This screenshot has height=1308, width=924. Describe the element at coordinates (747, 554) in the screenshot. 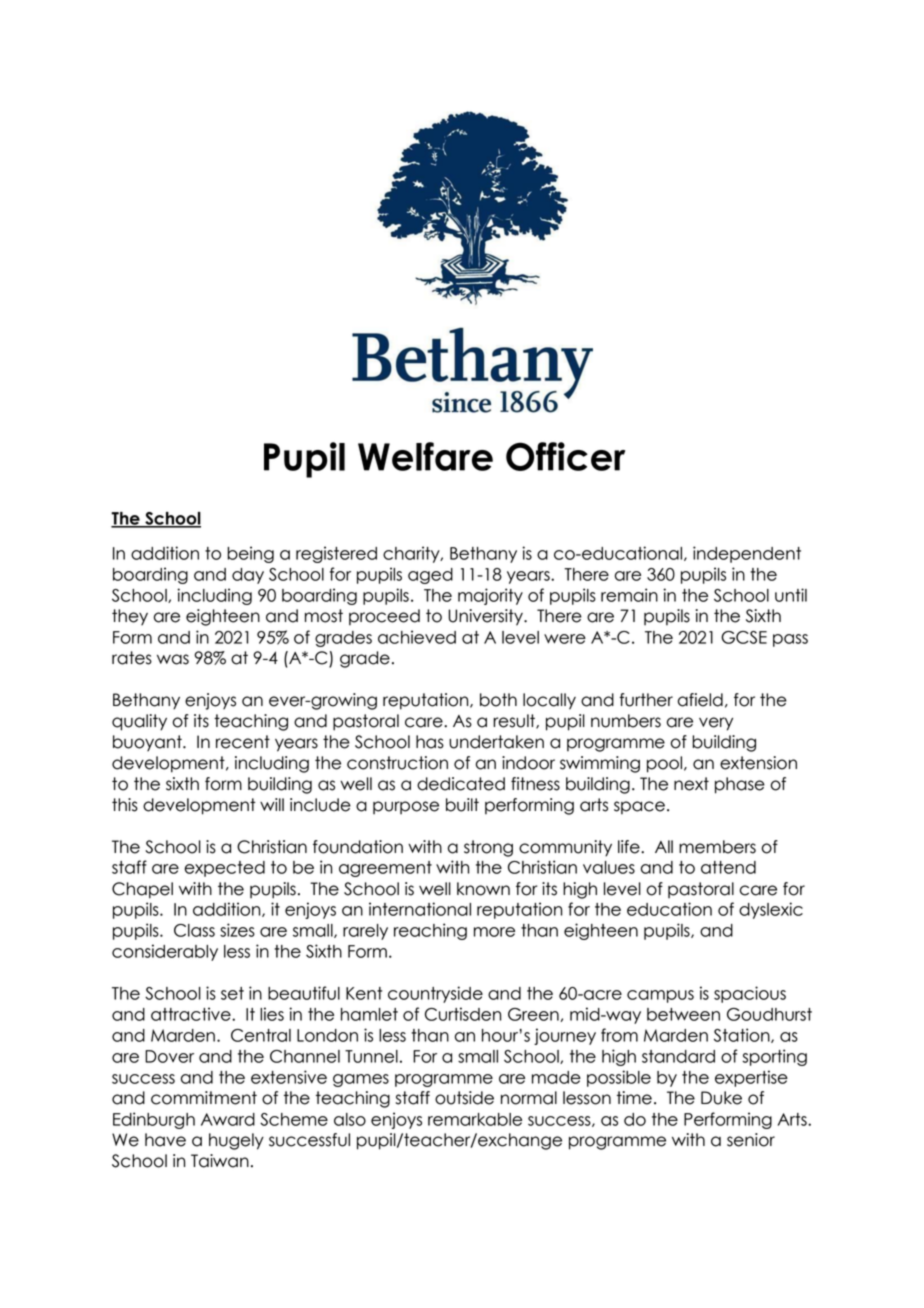

I see `independent` at that location.
